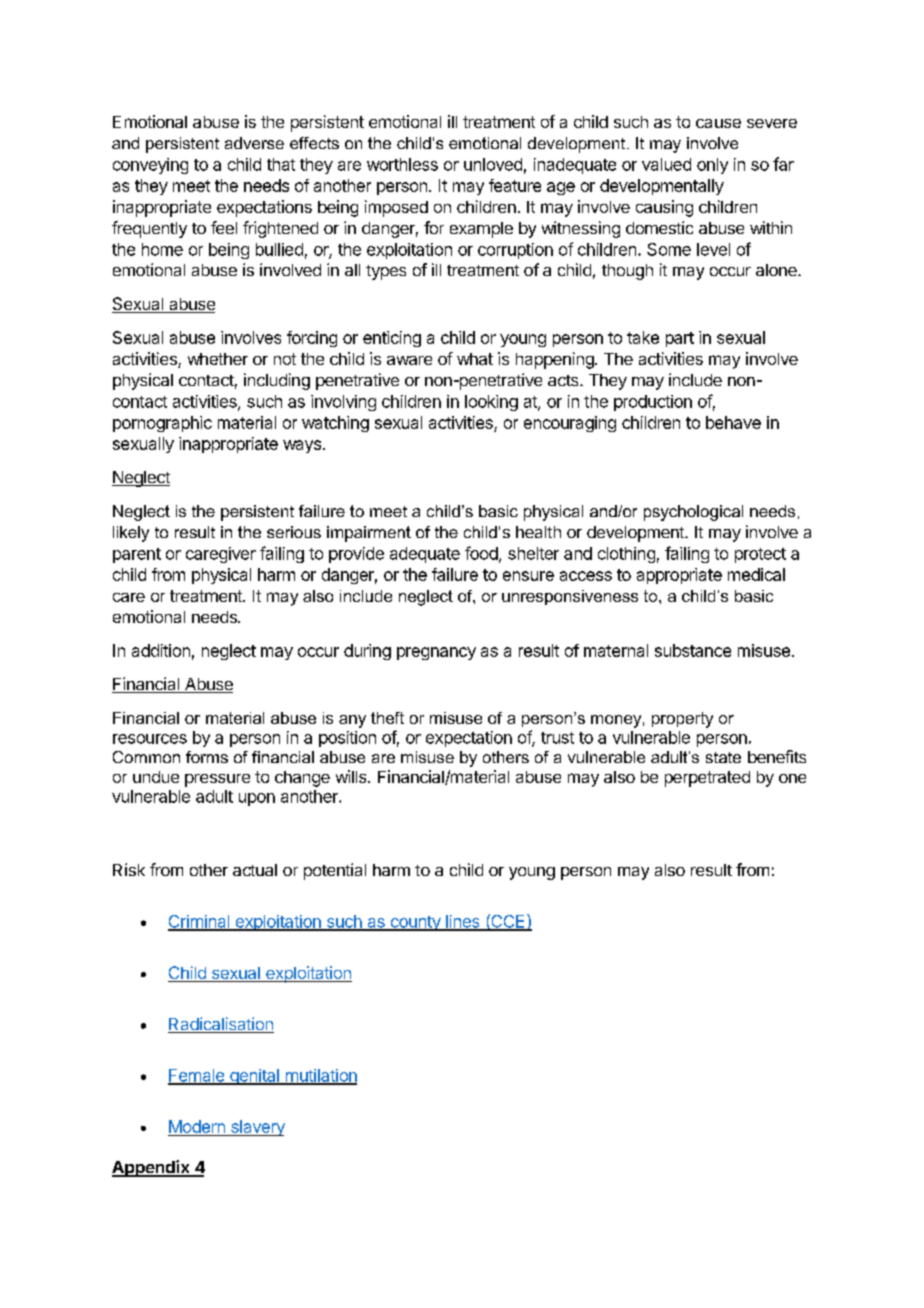 The width and height of the document is (924, 1308). What do you see at coordinates (254, 143) in the document?
I see `adverse` at bounding box center [254, 143].
